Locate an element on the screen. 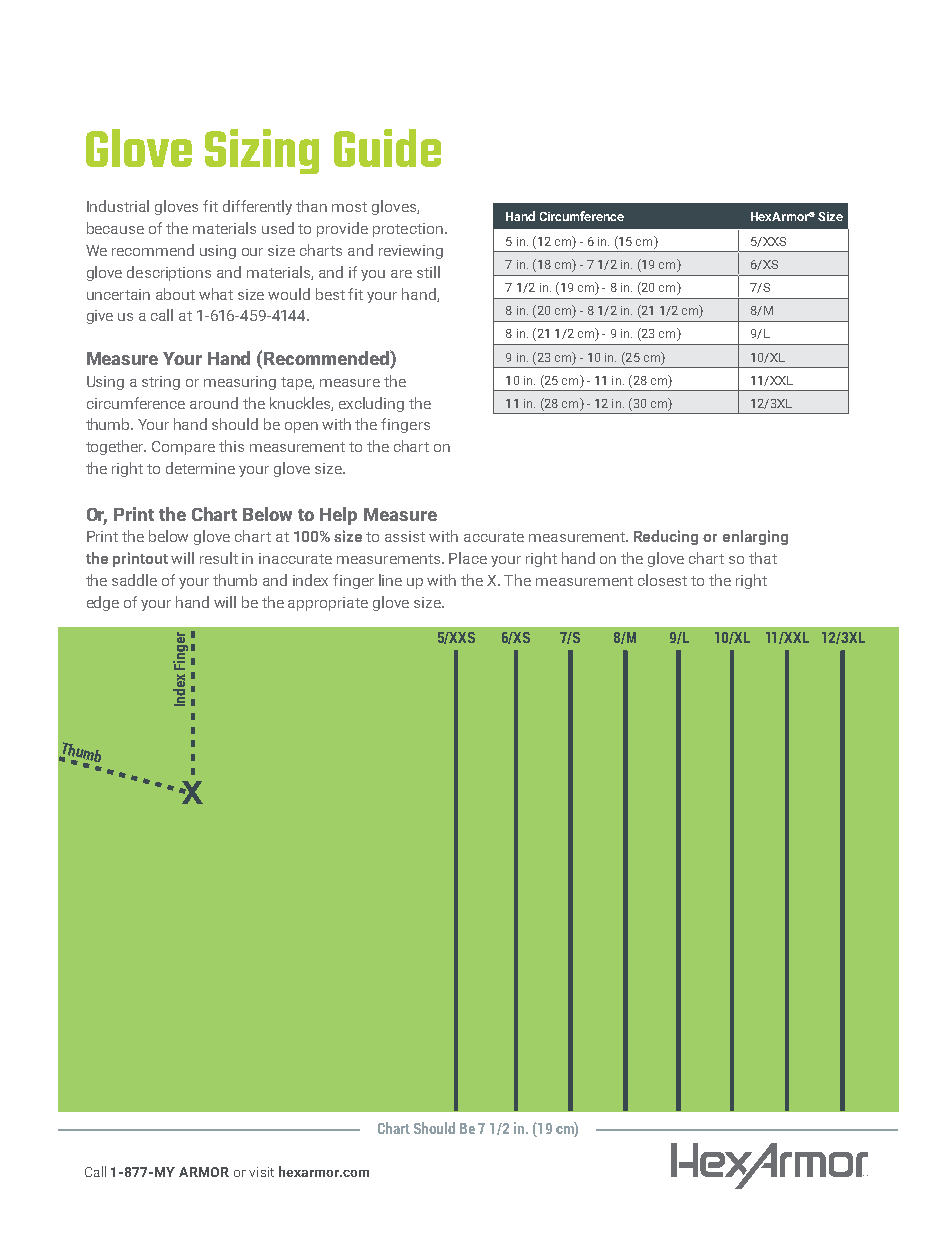 The image size is (952, 1233). assist is located at coordinates (405, 536).
